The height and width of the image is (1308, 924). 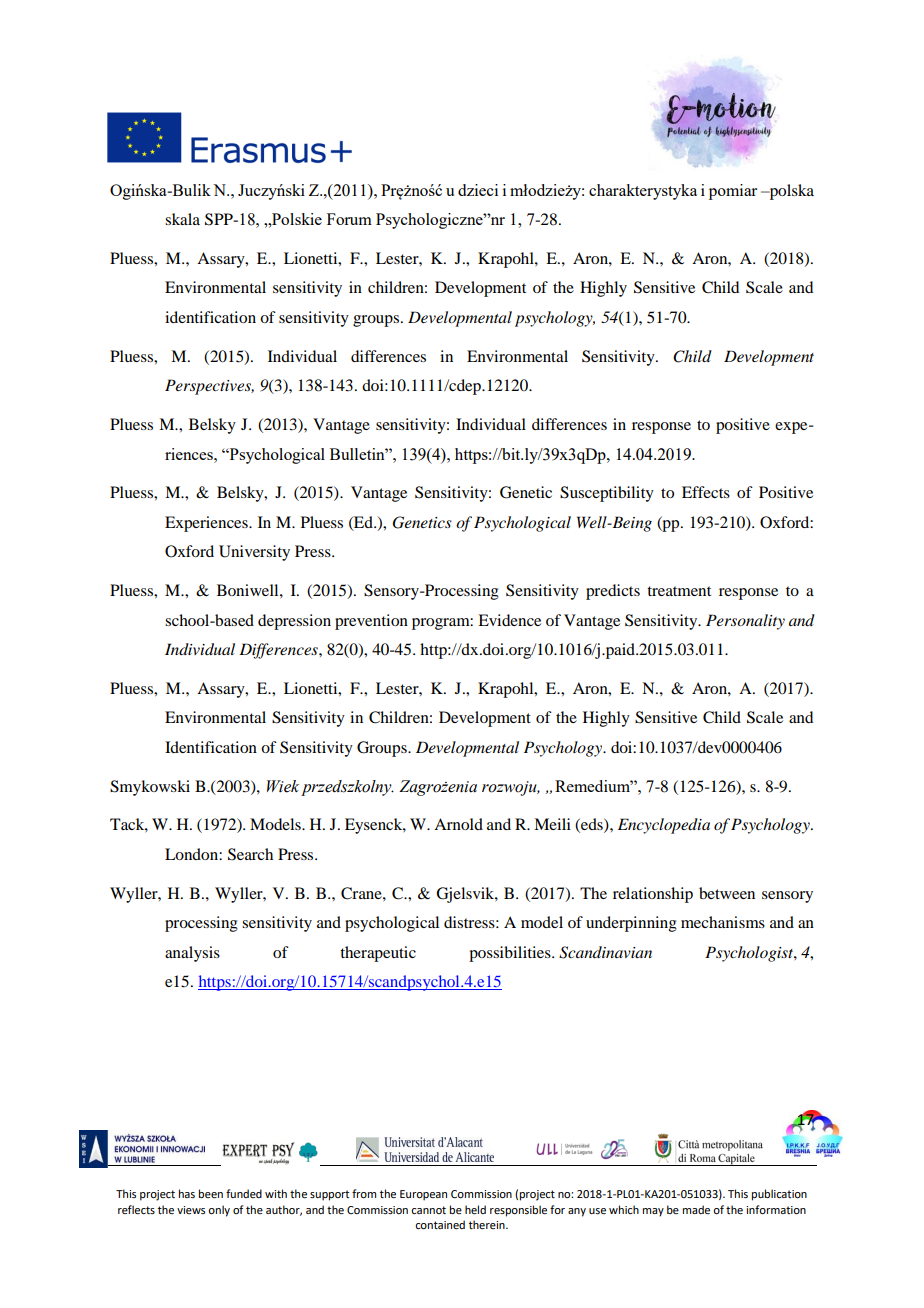 I want to click on Search, so click(x=250, y=854).
